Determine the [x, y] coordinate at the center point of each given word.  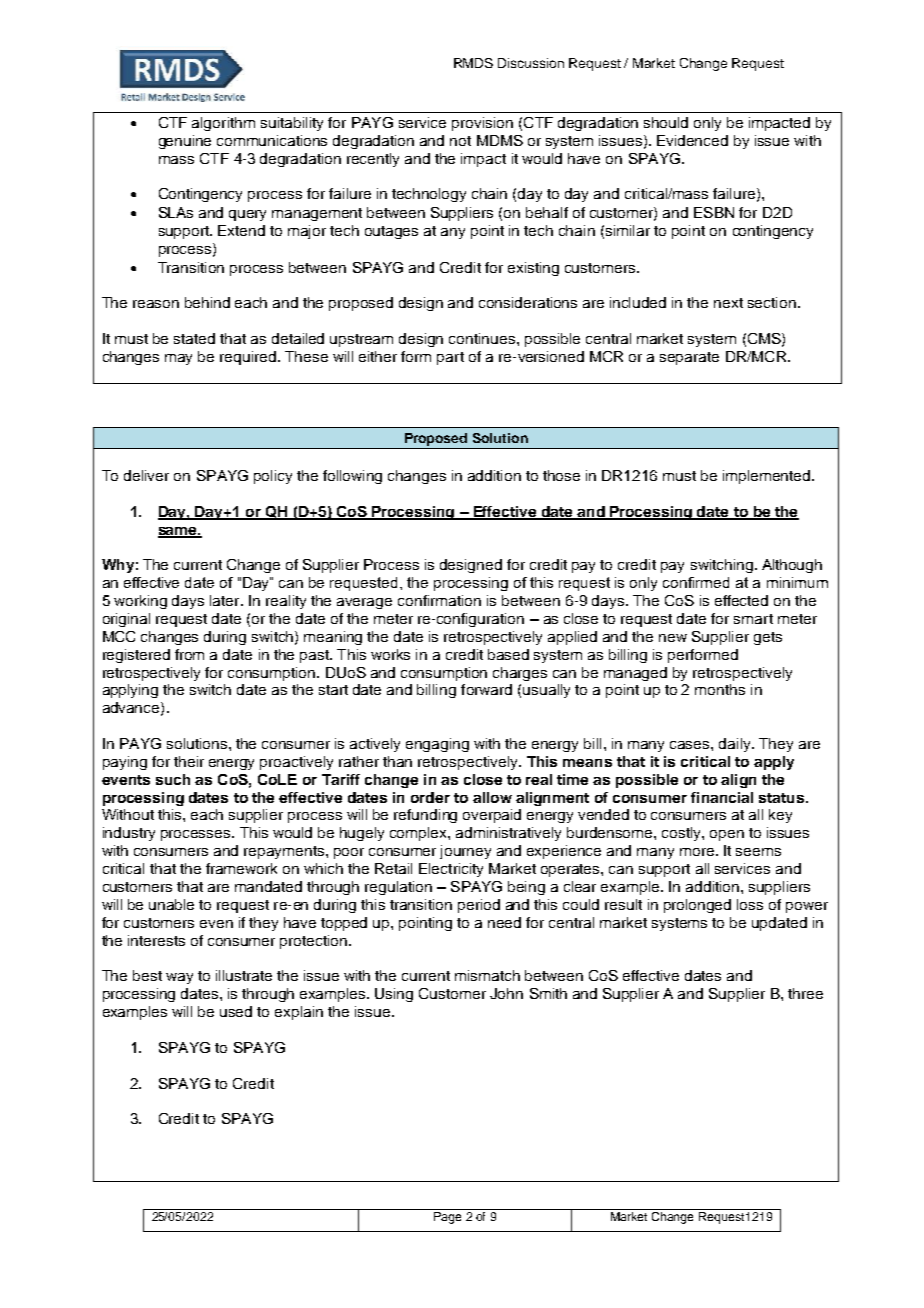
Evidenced [692, 140]
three [805, 993]
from [189, 654]
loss [750, 904]
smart [753, 619]
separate [689, 358]
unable [171, 904]
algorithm [223, 124]
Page [447, 1218]
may [178, 359]
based [508, 654]
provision [482, 124]
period [479, 906]
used [236, 1011]
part [450, 358]
